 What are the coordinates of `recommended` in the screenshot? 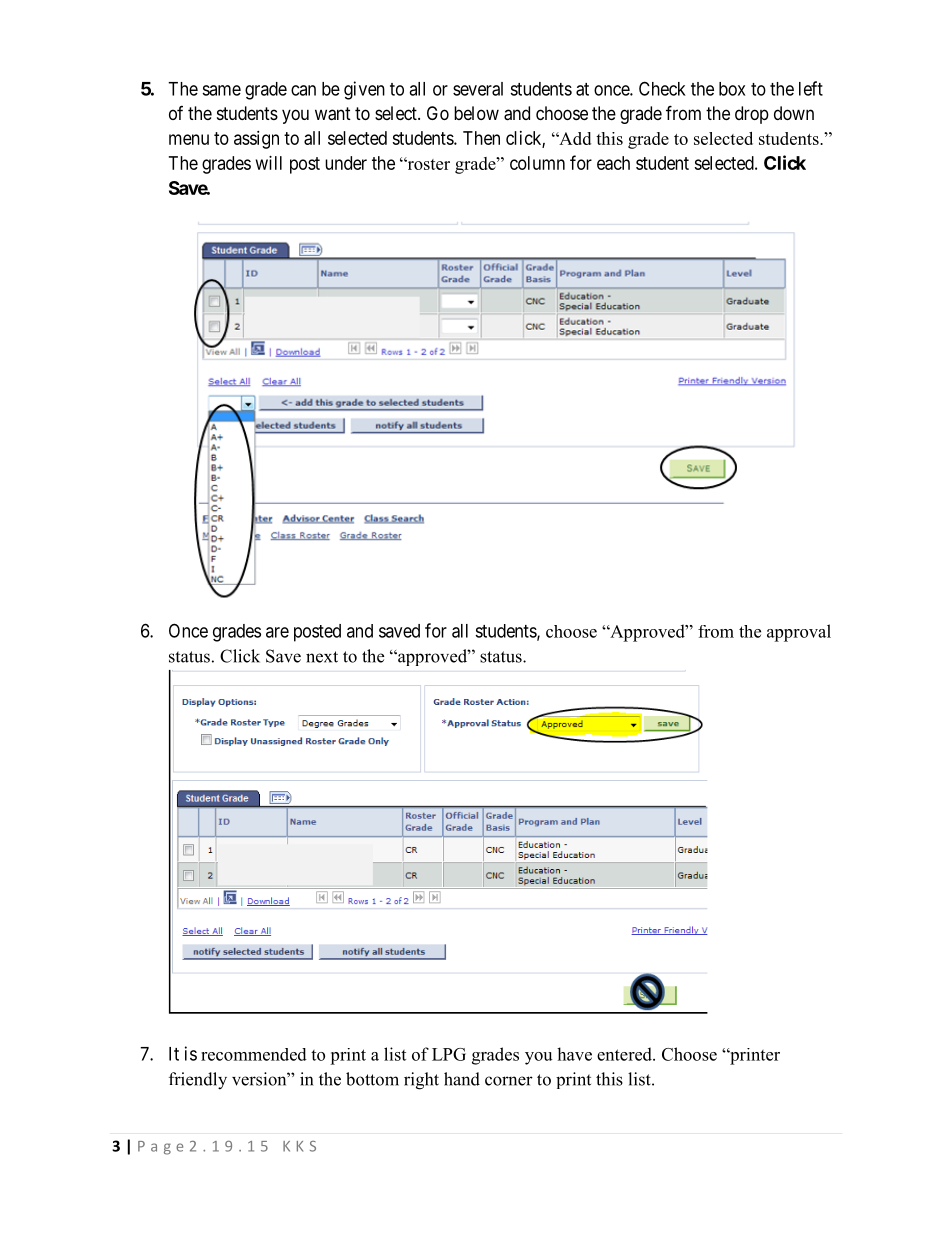 It's located at (254, 1054).
